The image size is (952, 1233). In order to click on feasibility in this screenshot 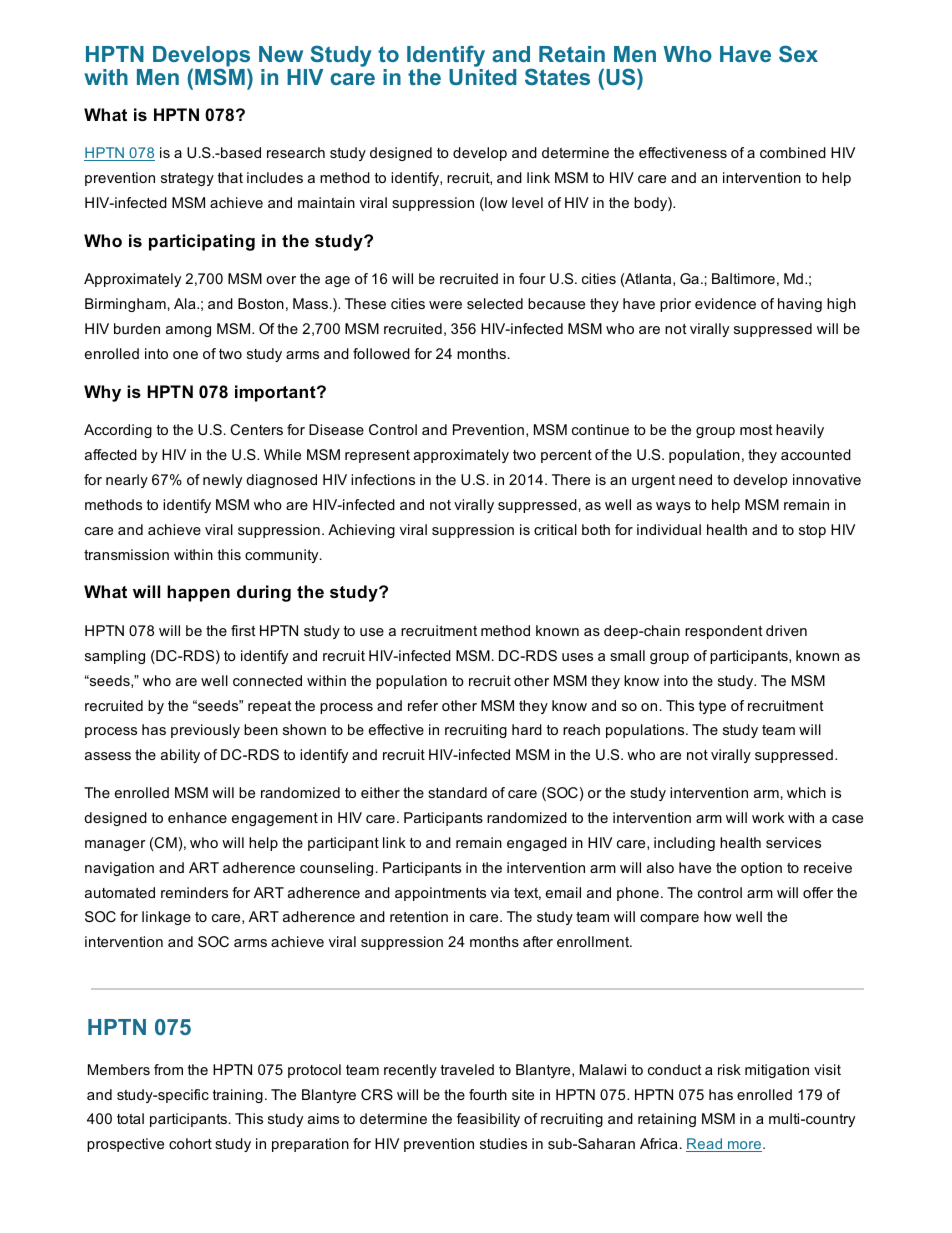, I will do `click(488, 1120)`.
